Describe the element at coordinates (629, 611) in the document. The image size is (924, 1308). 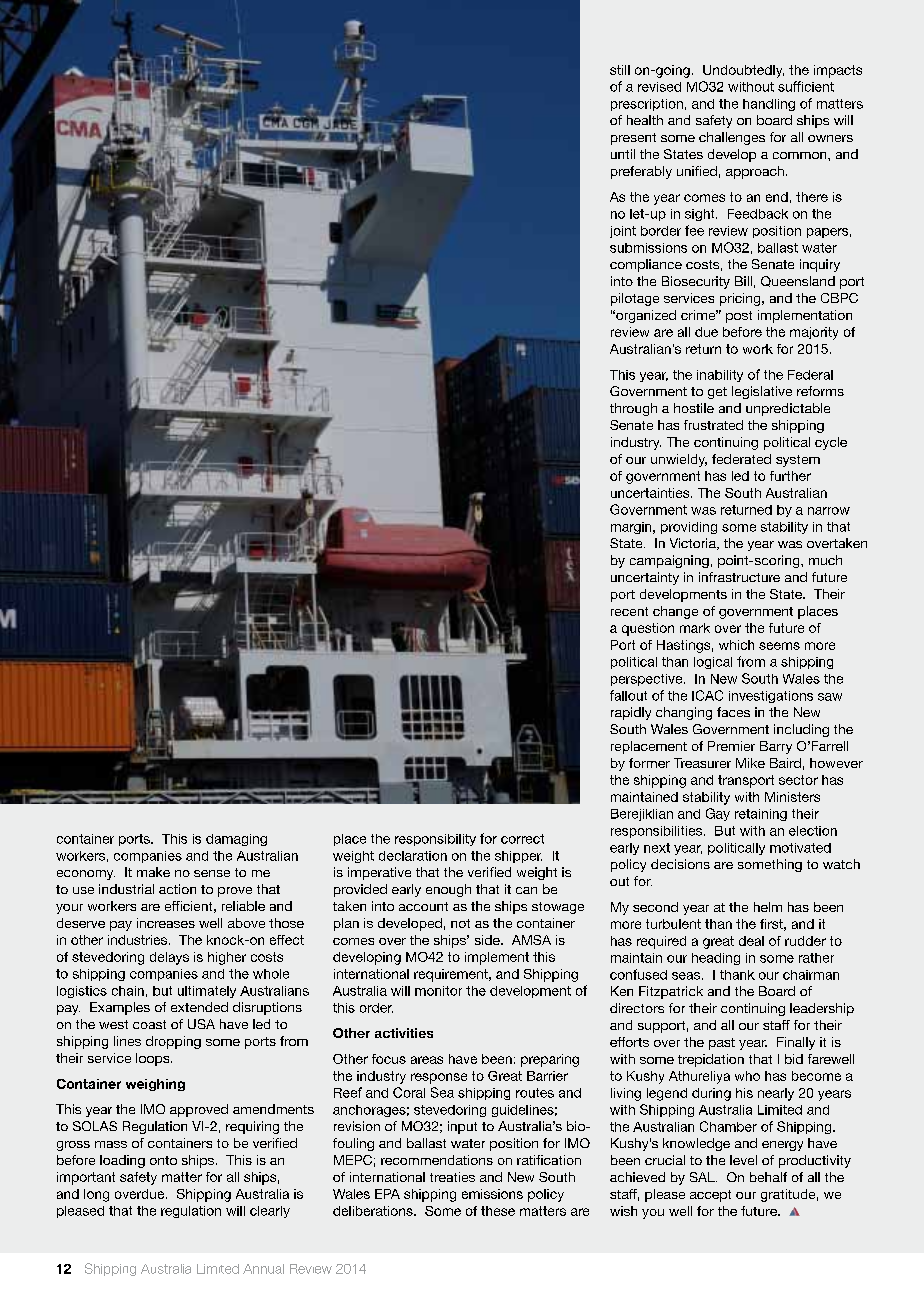
I see `recent` at that location.
